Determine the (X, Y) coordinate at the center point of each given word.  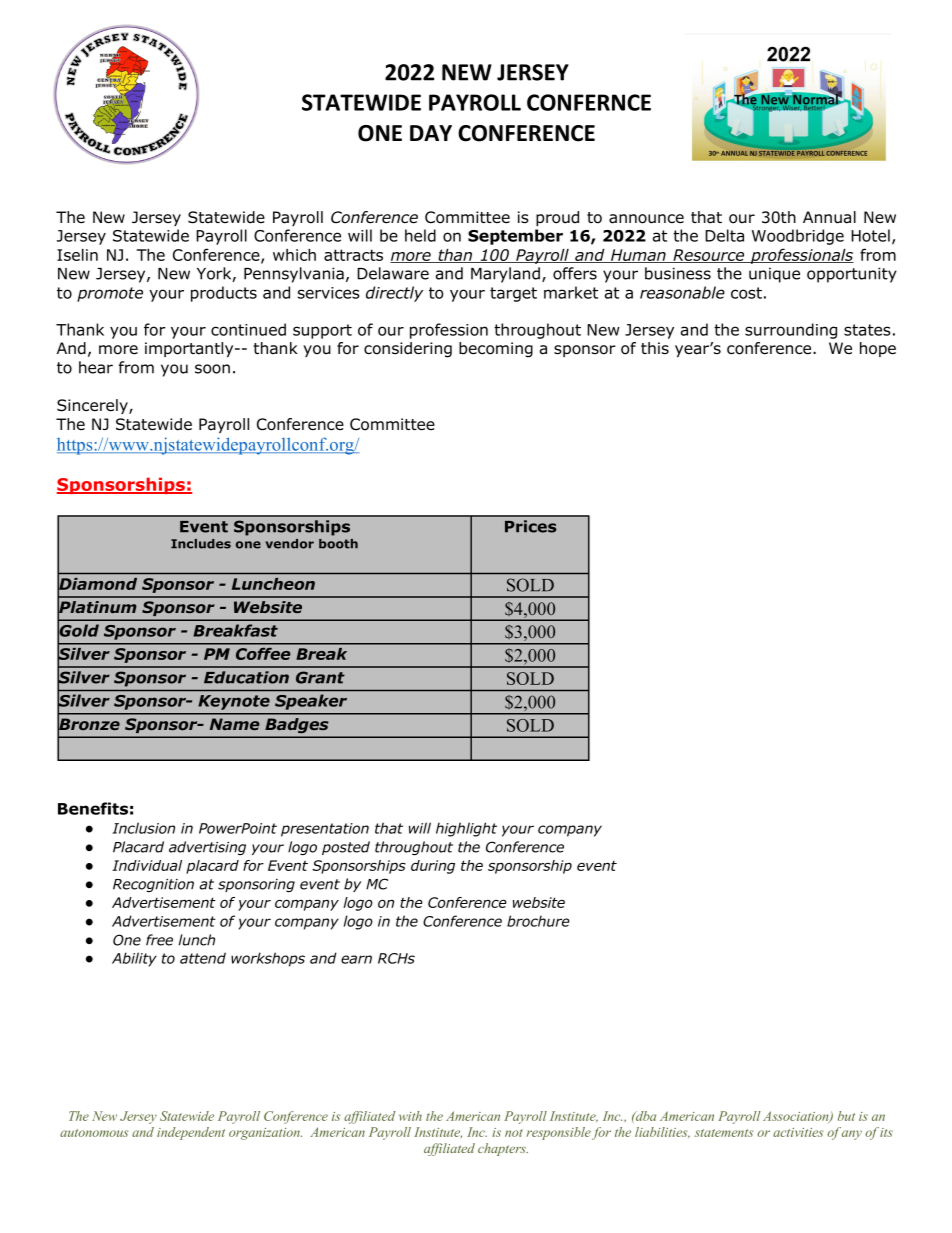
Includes (201, 544)
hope (878, 349)
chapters (503, 1149)
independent (191, 1133)
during (433, 867)
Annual (829, 217)
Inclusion (143, 828)
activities (798, 1132)
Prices (531, 526)
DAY (431, 133)
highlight (466, 829)
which (294, 255)
